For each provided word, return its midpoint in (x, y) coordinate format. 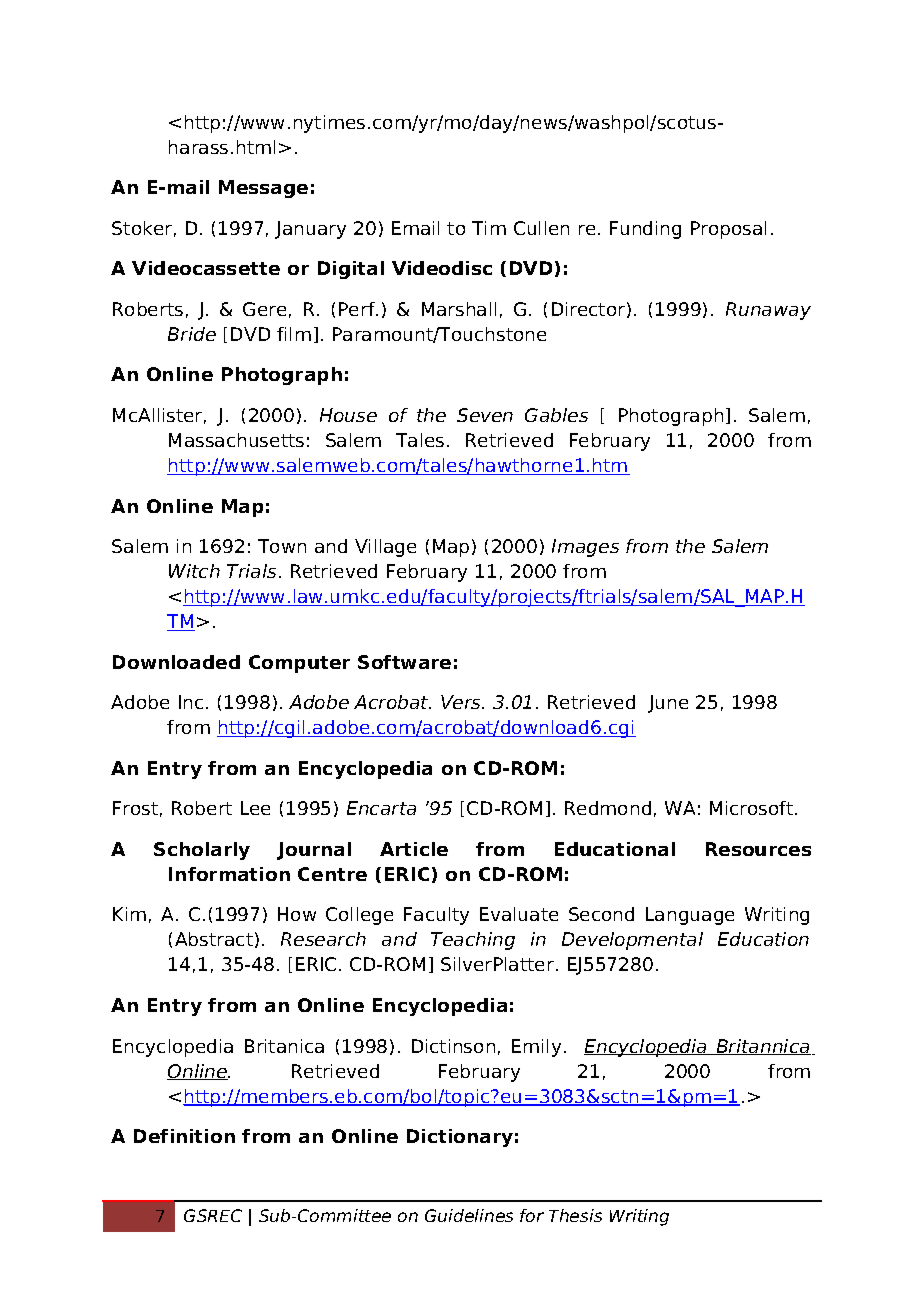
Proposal (728, 230)
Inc (191, 702)
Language (690, 916)
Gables (556, 415)
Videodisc (442, 268)
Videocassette (206, 268)
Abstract (214, 939)
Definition (184, 1136)
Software (404, 662)
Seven (485, 415)
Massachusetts (236, 440)
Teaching (473, 941)
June (668, 704)
